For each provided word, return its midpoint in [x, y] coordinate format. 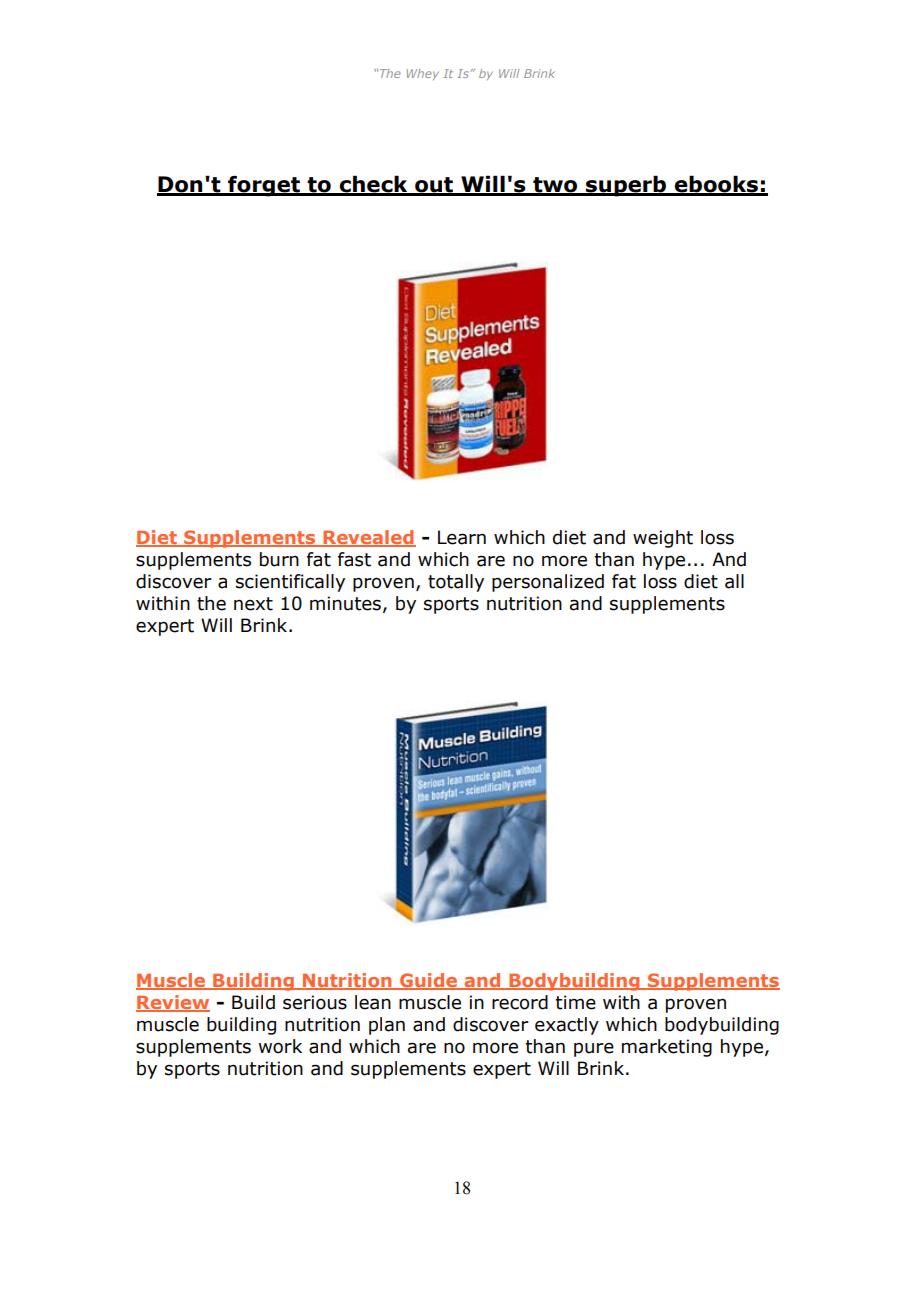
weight [663, 539]
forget [264, 186]
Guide [429, 981]
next [253, 604]
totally [456, 583]
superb [626, 186]
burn [279, 559]
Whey [423, 74]
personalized [548, 583]
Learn [462, 537]
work [280, 1046]
